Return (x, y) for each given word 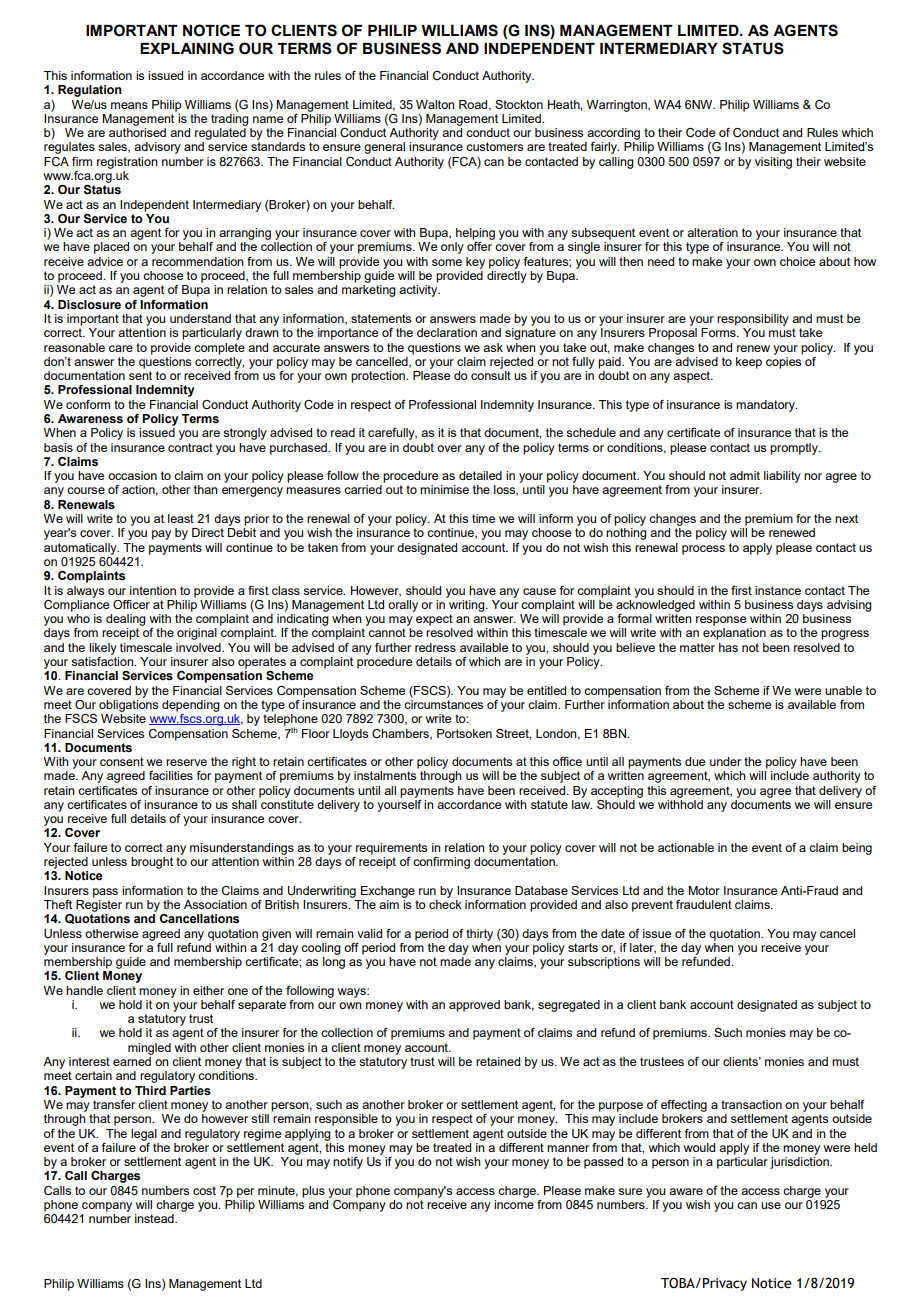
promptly (795, 449)
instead (155, 1218)
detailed (480, 475)
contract (190, 447)
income (514, 1203)
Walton (435, 104)
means (129, 105)
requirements (391, 849)
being (857, 849)
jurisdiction (800, 1163)
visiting (773, 163)
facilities (171, 775)
